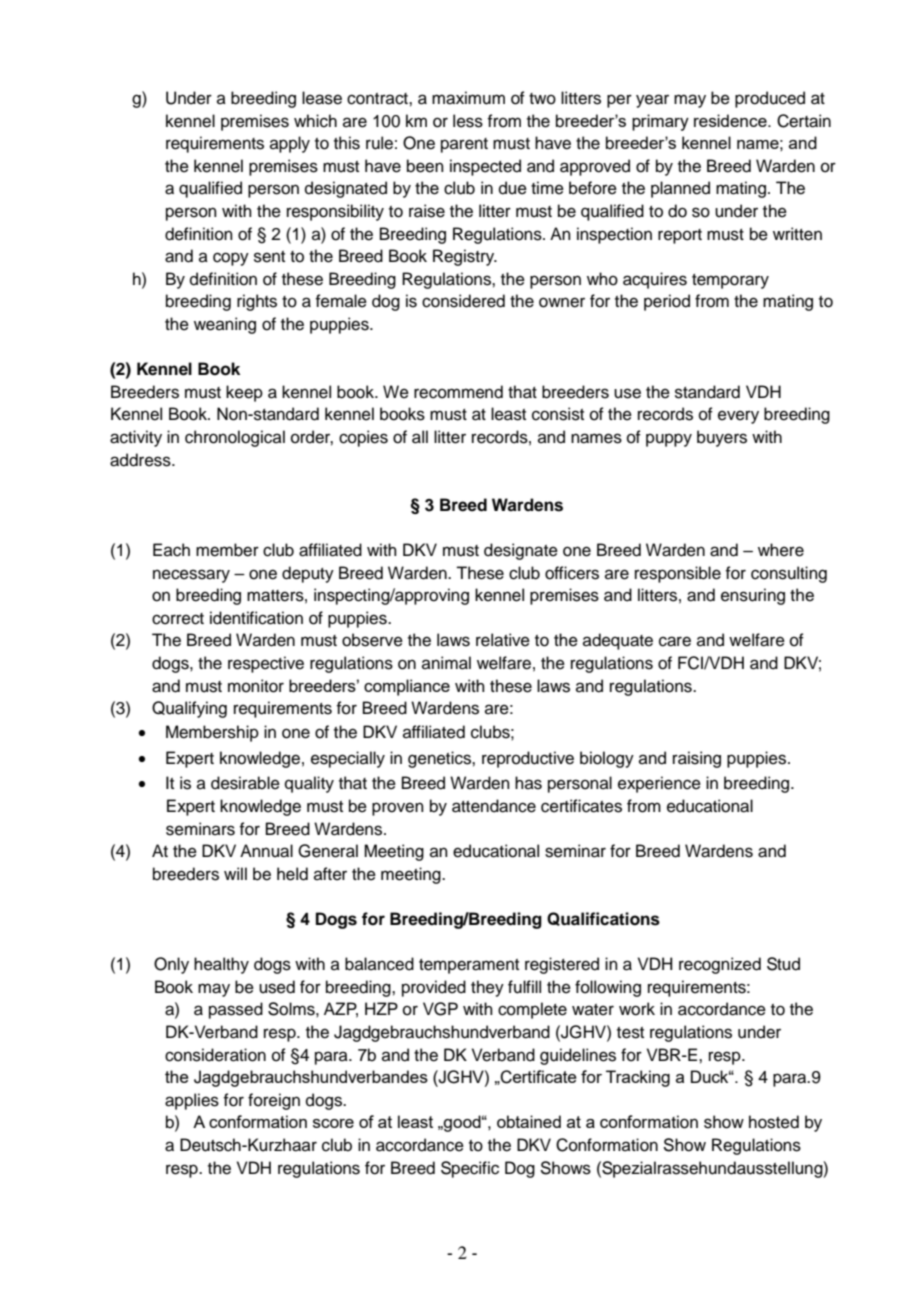 This document has width=924, height=1308. What do you see at coordinates (720, 965) in the document?
I see `recognized` at bounding box center [720, 965].
